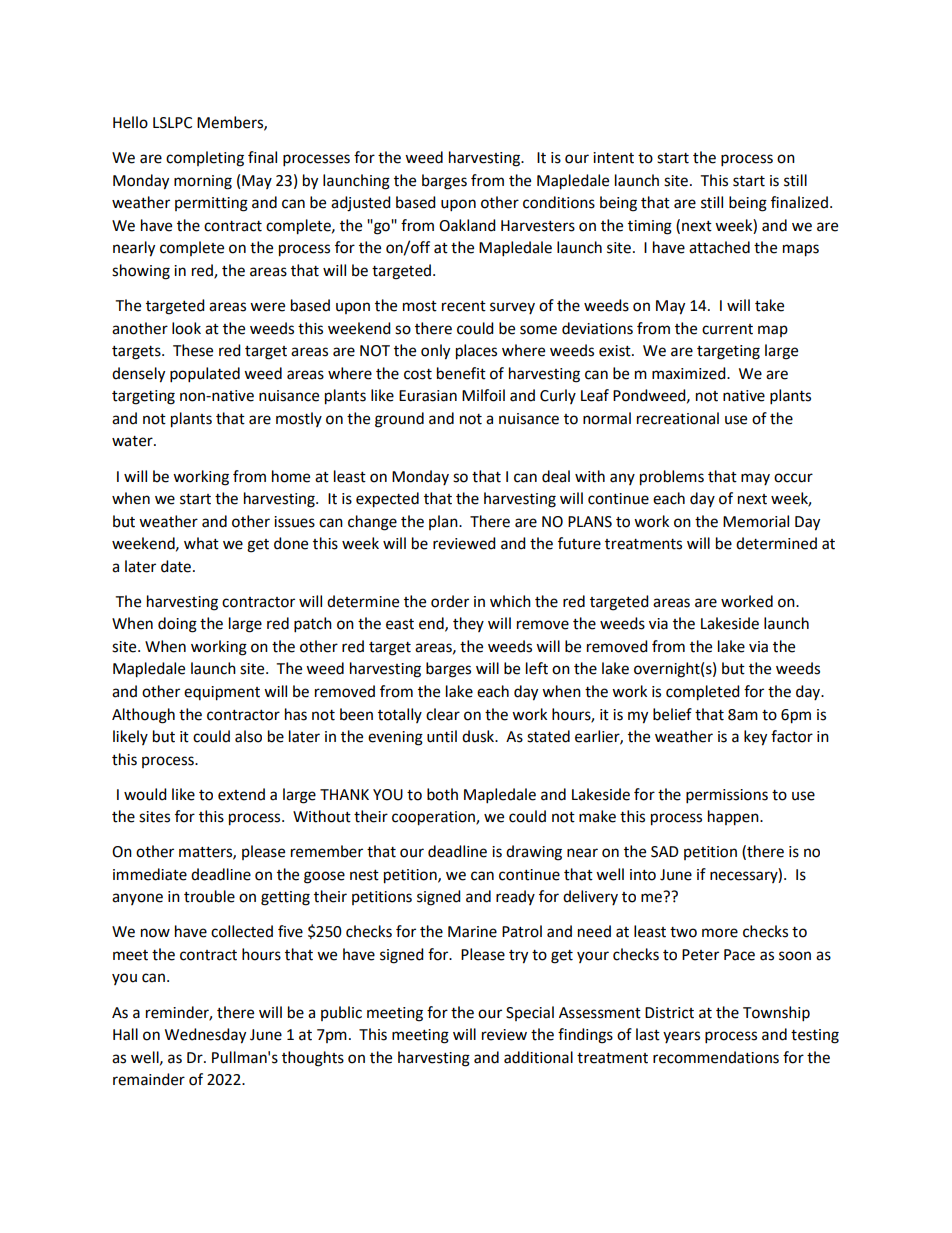 The image size is (952, 1233). I want to click on problems, so click(672, 478).
